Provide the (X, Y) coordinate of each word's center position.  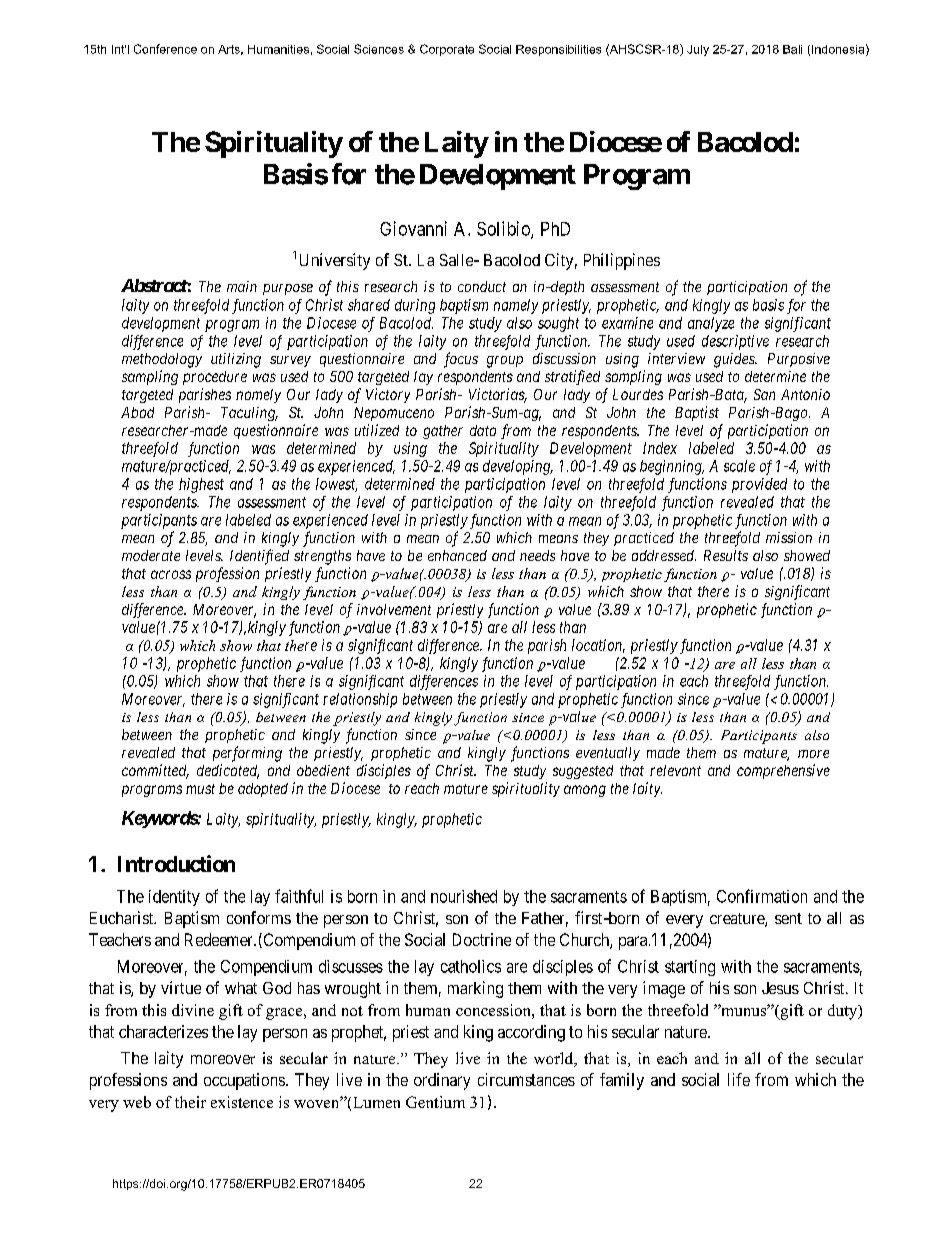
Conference (165, 49)
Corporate (447, 50)
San (764, 394)
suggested (583, 772)
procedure (215, 378)
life (739, 1079)
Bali (792, 49)
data (483, 430)
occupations (244, 1081)
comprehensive (783, 771)
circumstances (526, 1079)
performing (247, 754)
